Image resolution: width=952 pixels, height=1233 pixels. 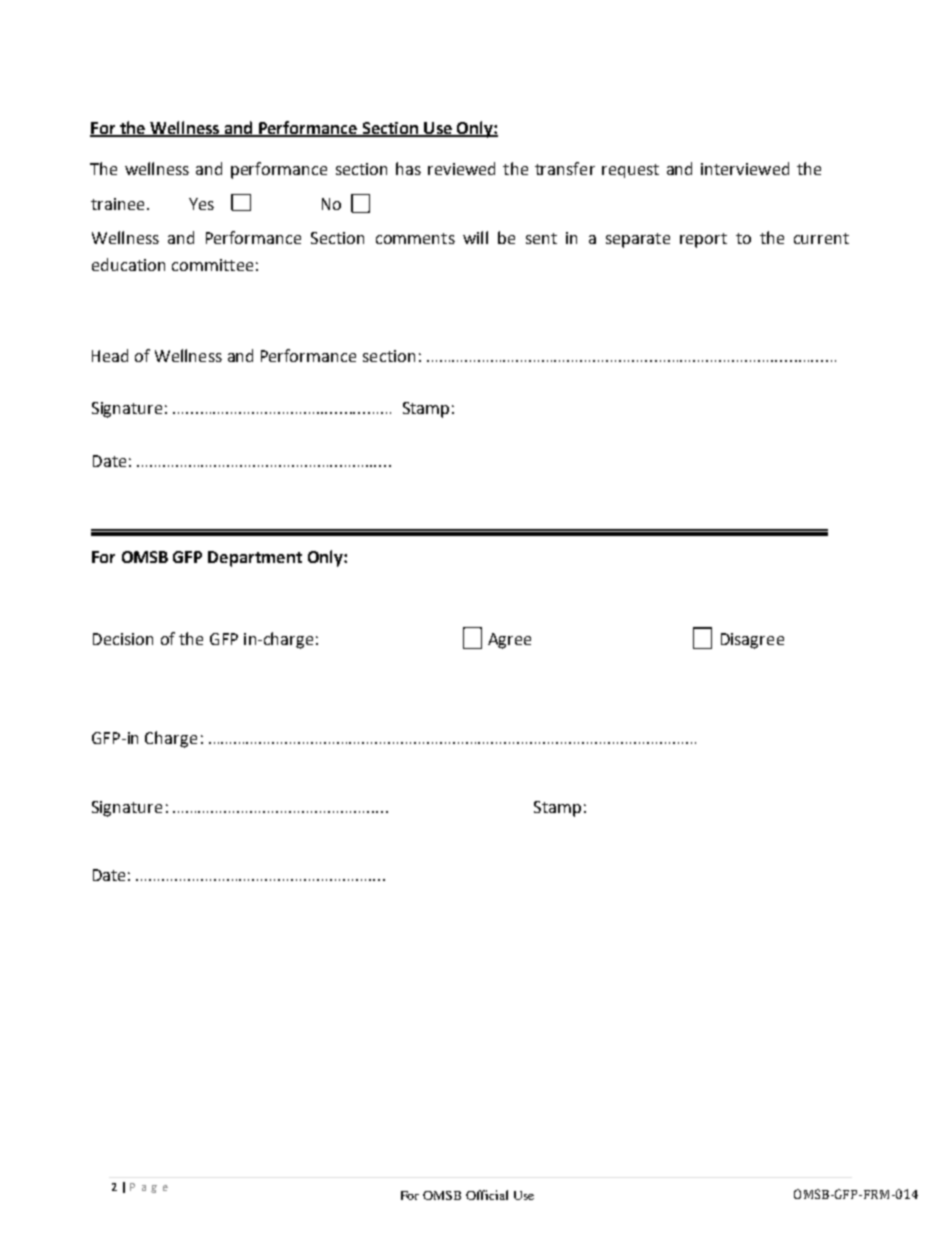 I want to click on committee, so click(x=212, y=265).
